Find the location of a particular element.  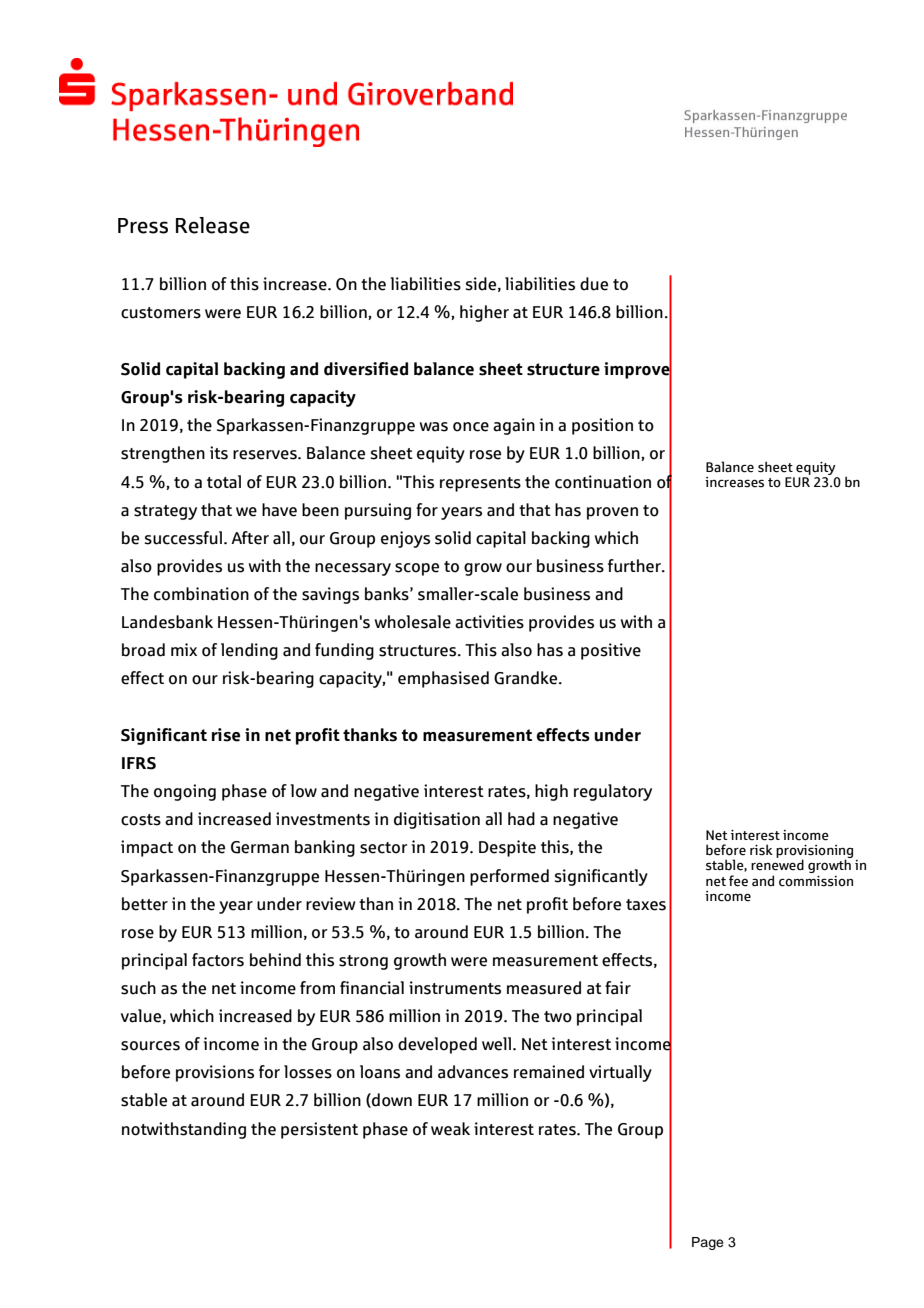

performed is located at coordinates (509, 877).
